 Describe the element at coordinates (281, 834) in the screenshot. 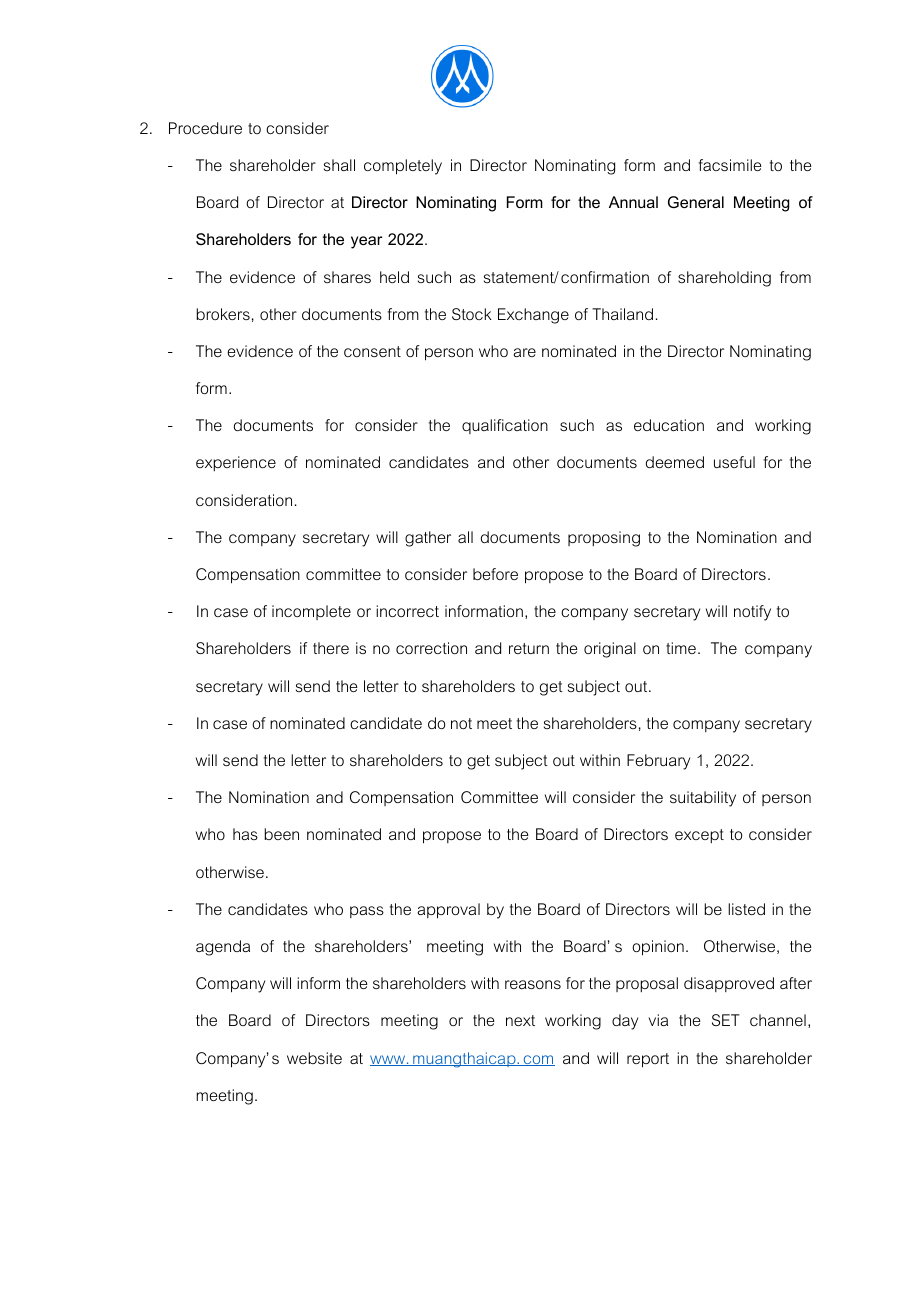

I see `been` at that location.
